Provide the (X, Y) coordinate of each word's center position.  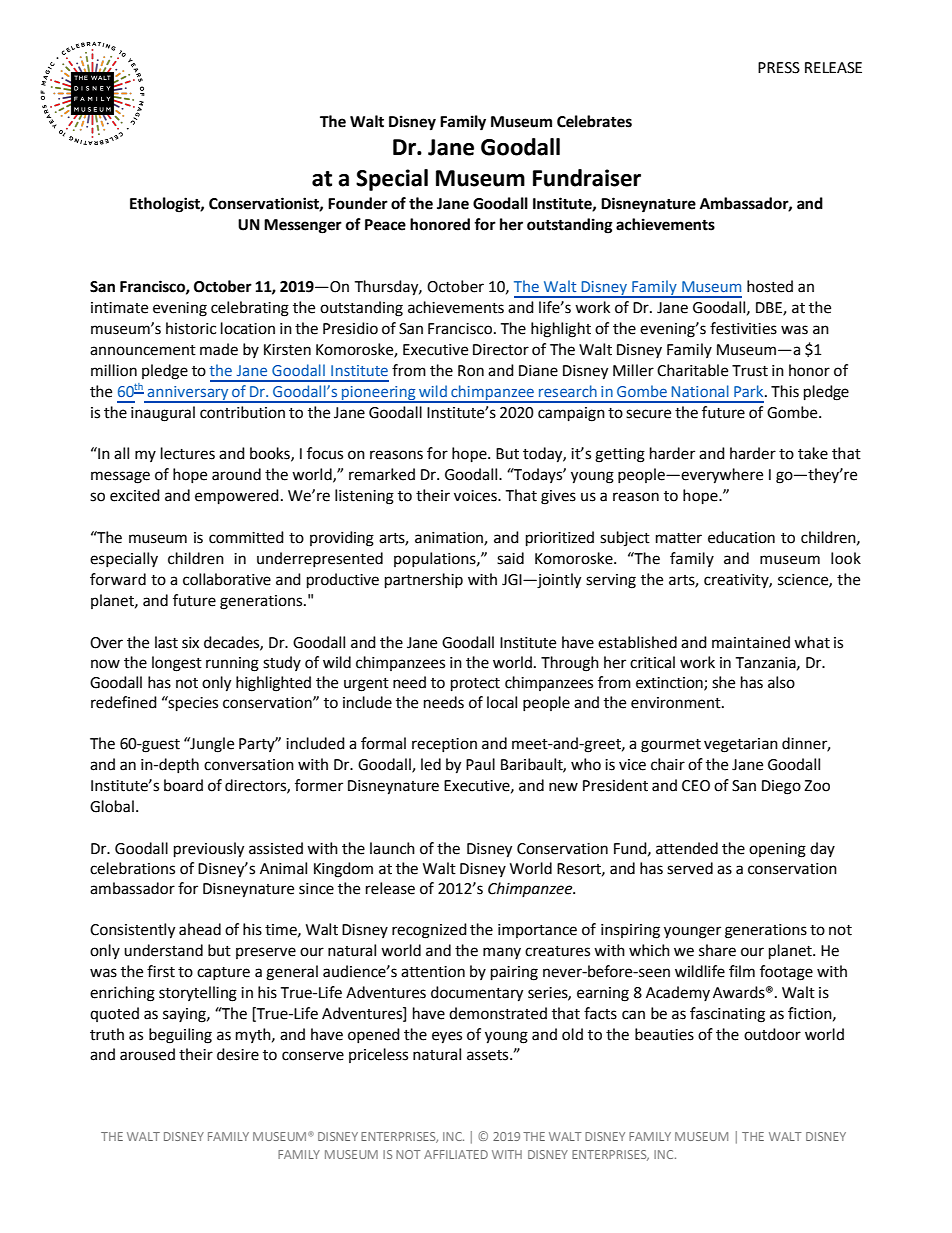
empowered (237, 497)
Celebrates (594, 121)
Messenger (303, 226)
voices (476, 496)
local (502, 702)
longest (177, 664)
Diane (538, 371)
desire (238, 1054)
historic (191, 328)
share (717, 950)
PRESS (779, 68)
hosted (770, 286)
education (741, 537)
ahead (200, 929)
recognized (429, 931)
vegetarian (741, 745)
